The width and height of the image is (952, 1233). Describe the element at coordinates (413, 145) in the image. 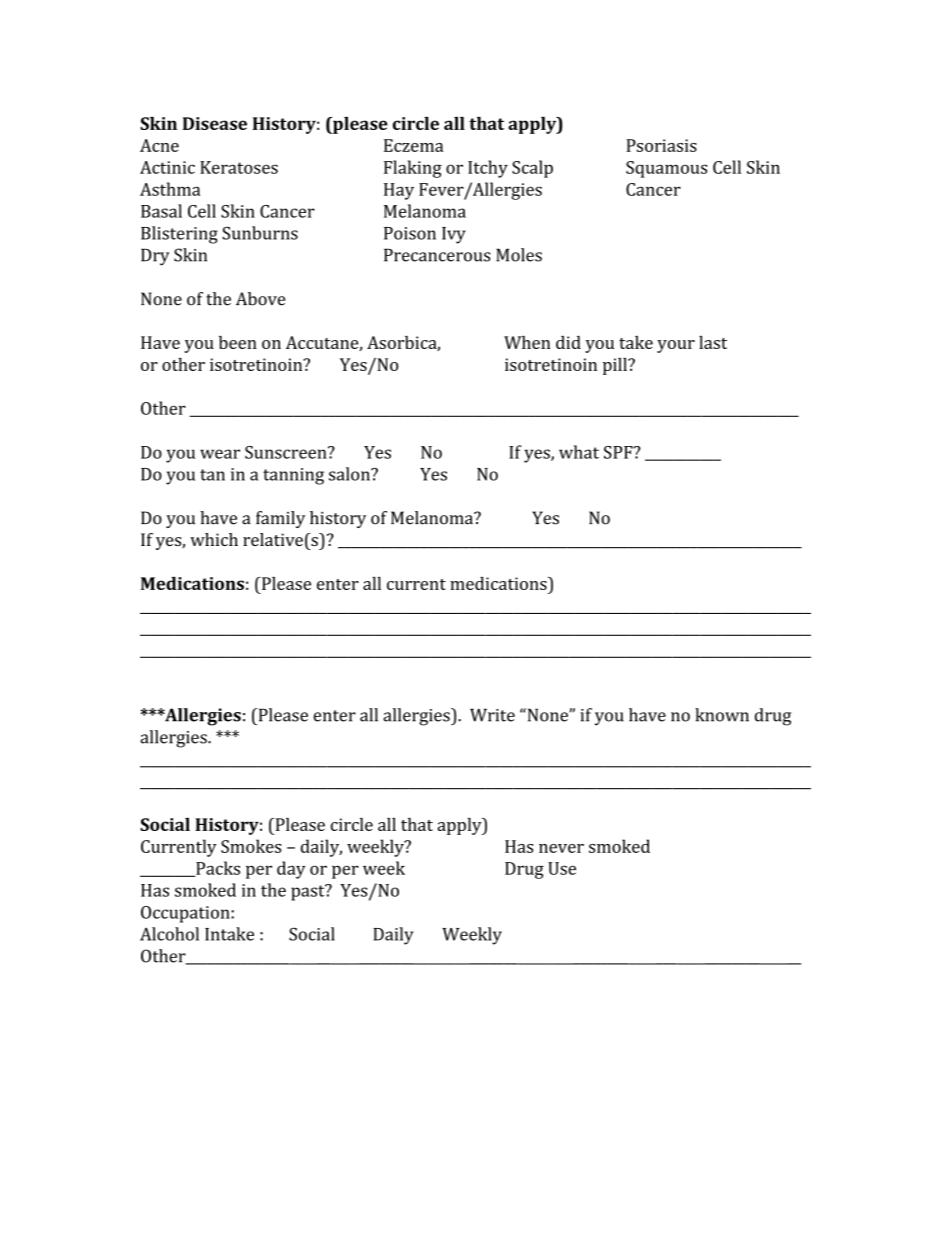

I see `Eczema` at that location.
